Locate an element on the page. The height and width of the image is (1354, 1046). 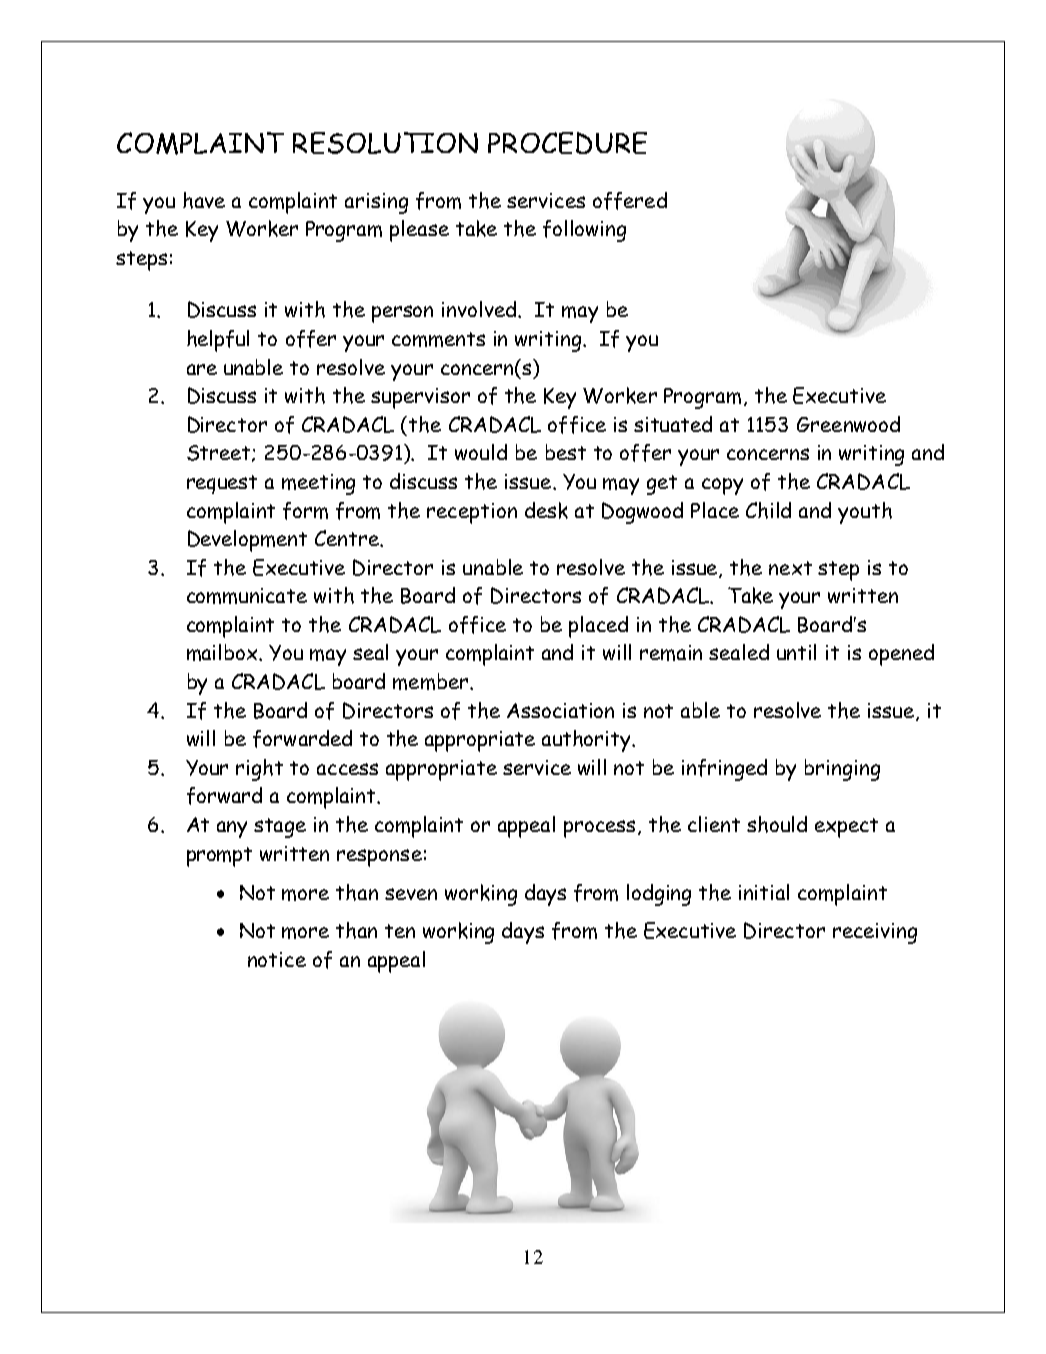
Development is located at coordinates (247, 541).
